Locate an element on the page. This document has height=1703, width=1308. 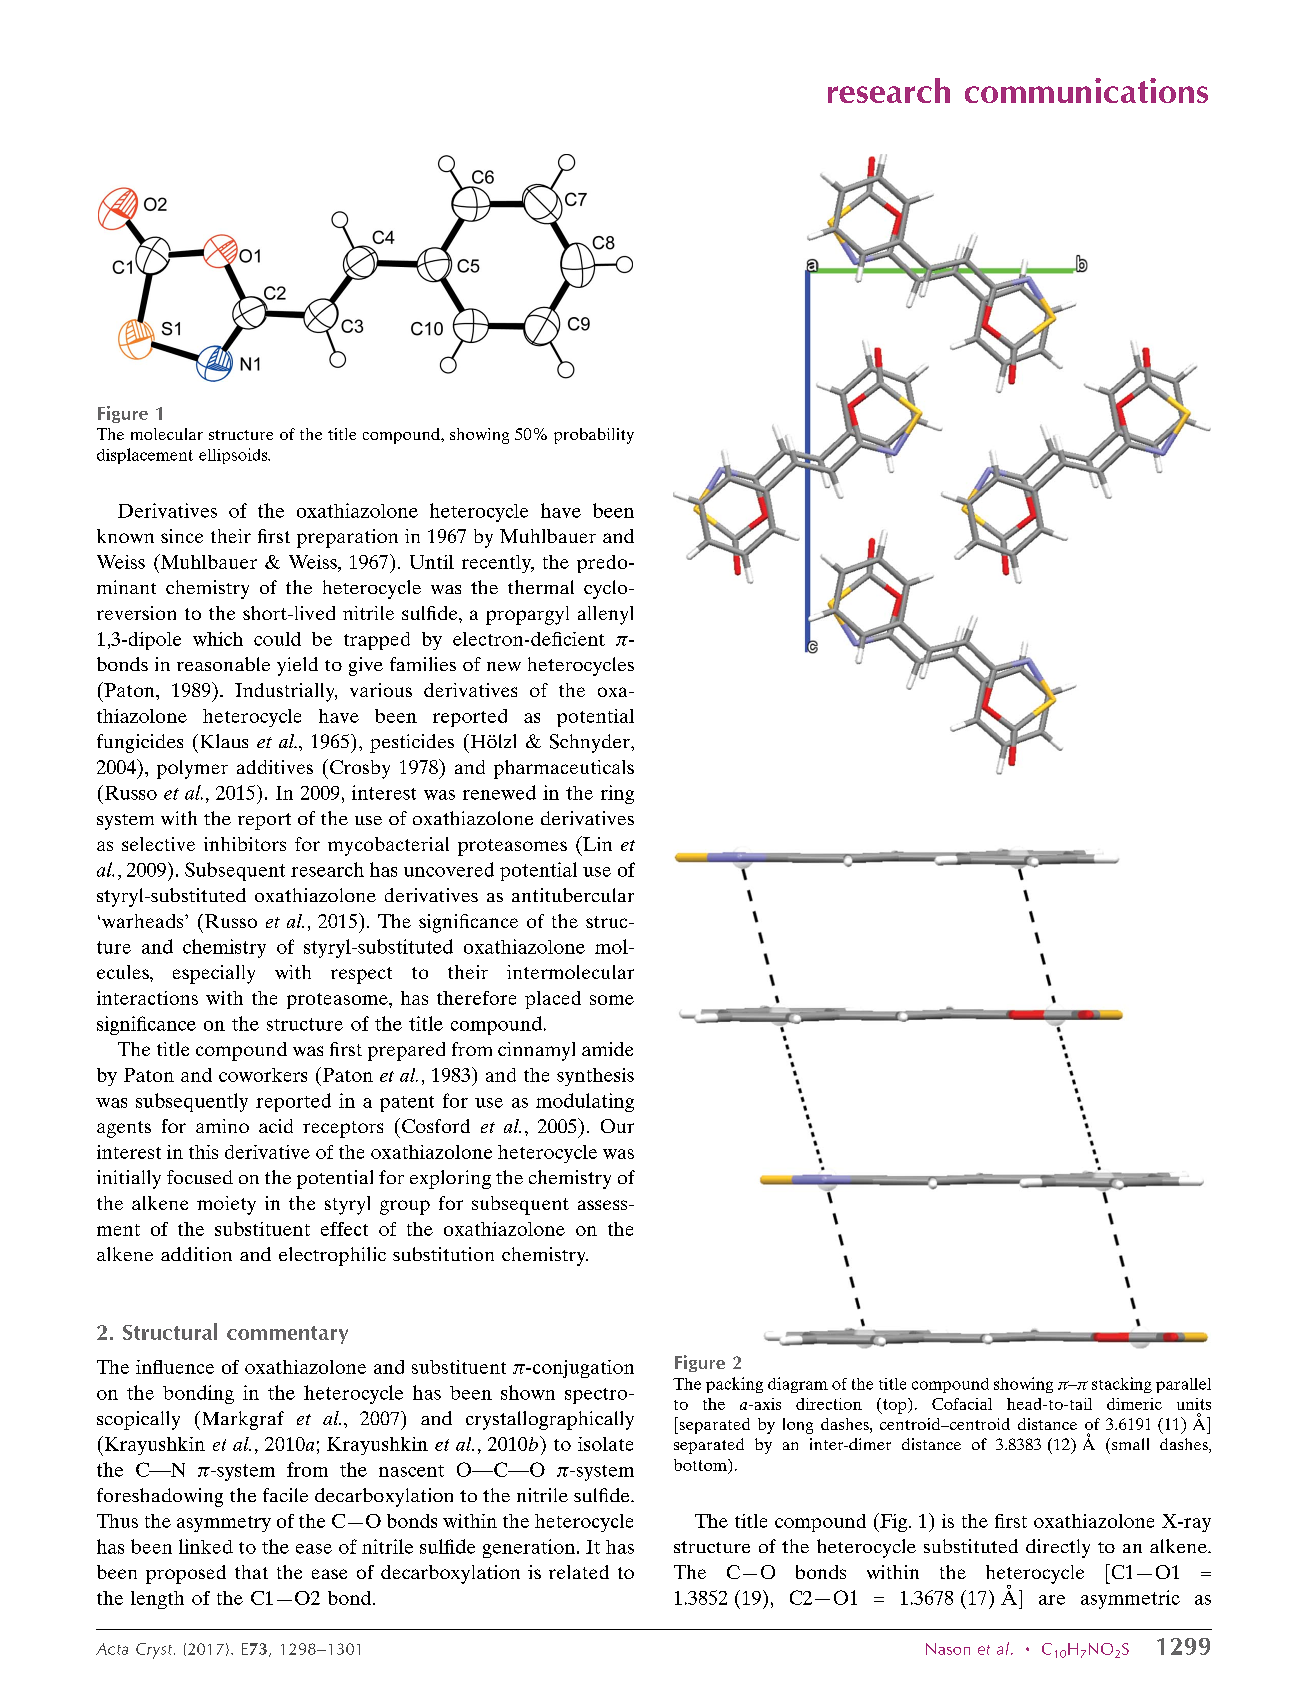
communications is located at coordinates (1086, 90).
